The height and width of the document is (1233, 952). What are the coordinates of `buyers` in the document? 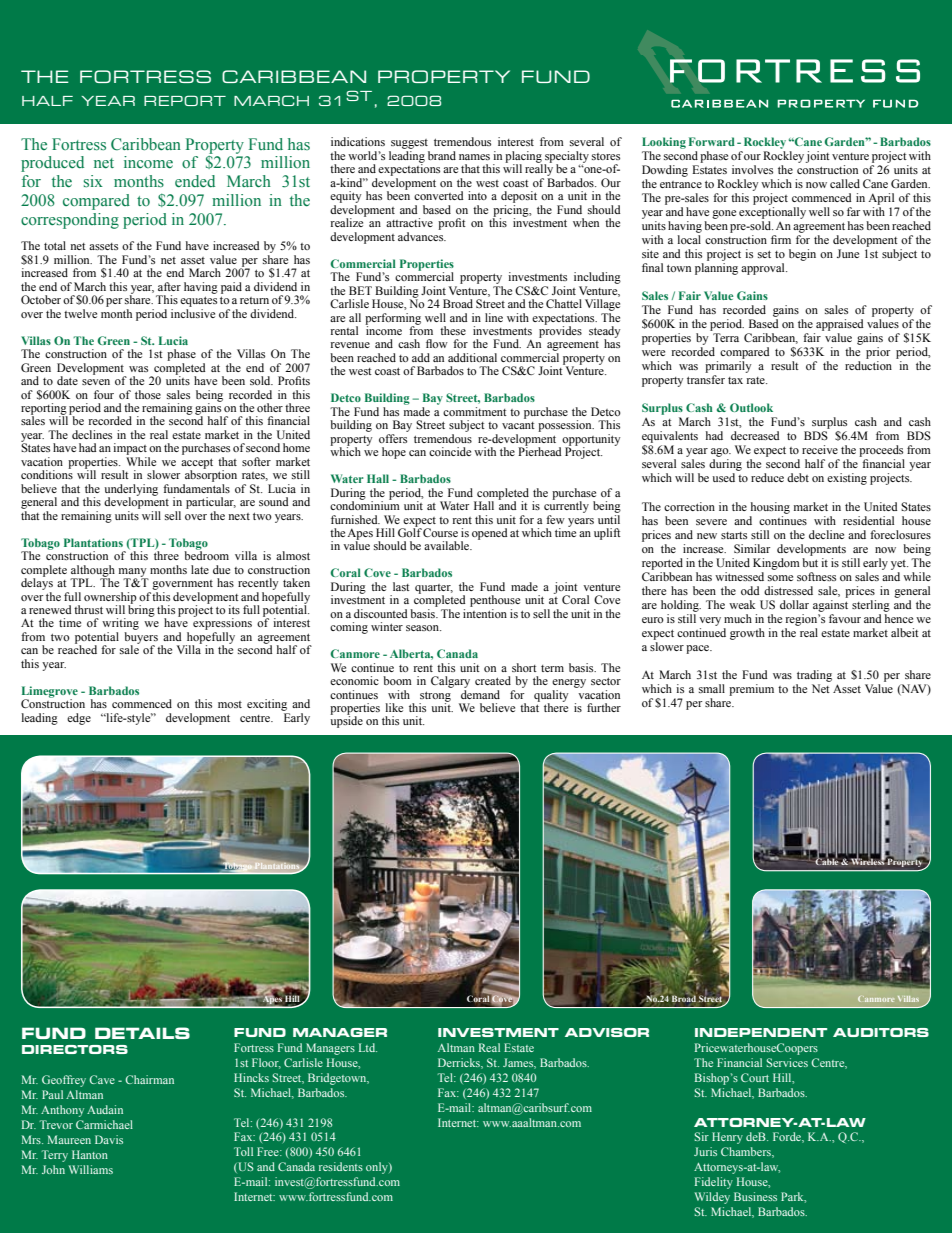 It's located at (141, 639).
